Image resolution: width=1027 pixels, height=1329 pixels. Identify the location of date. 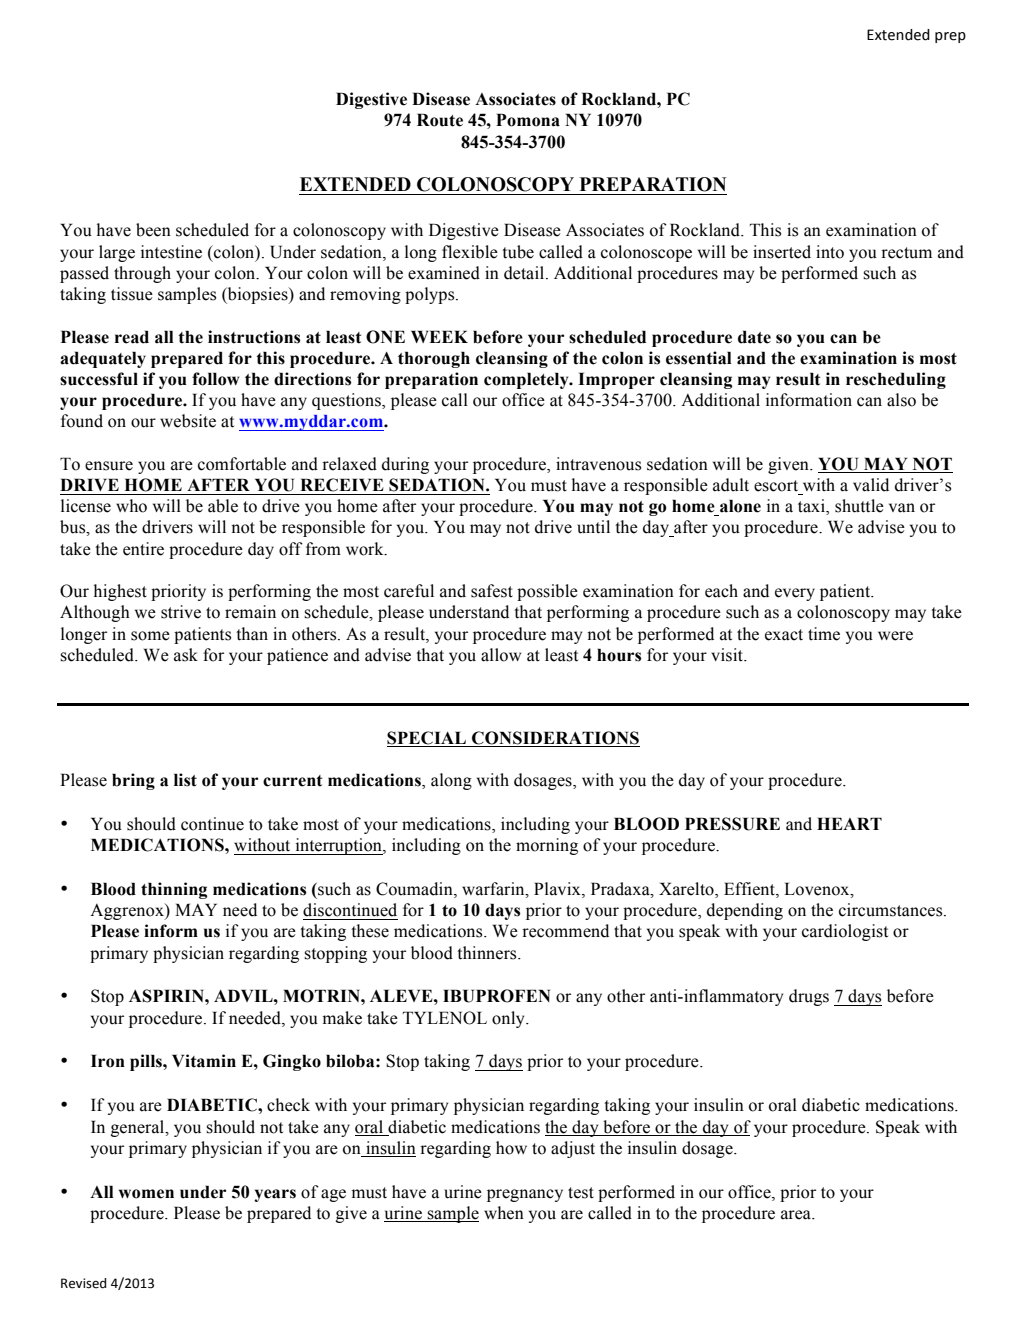
(754, 337).
